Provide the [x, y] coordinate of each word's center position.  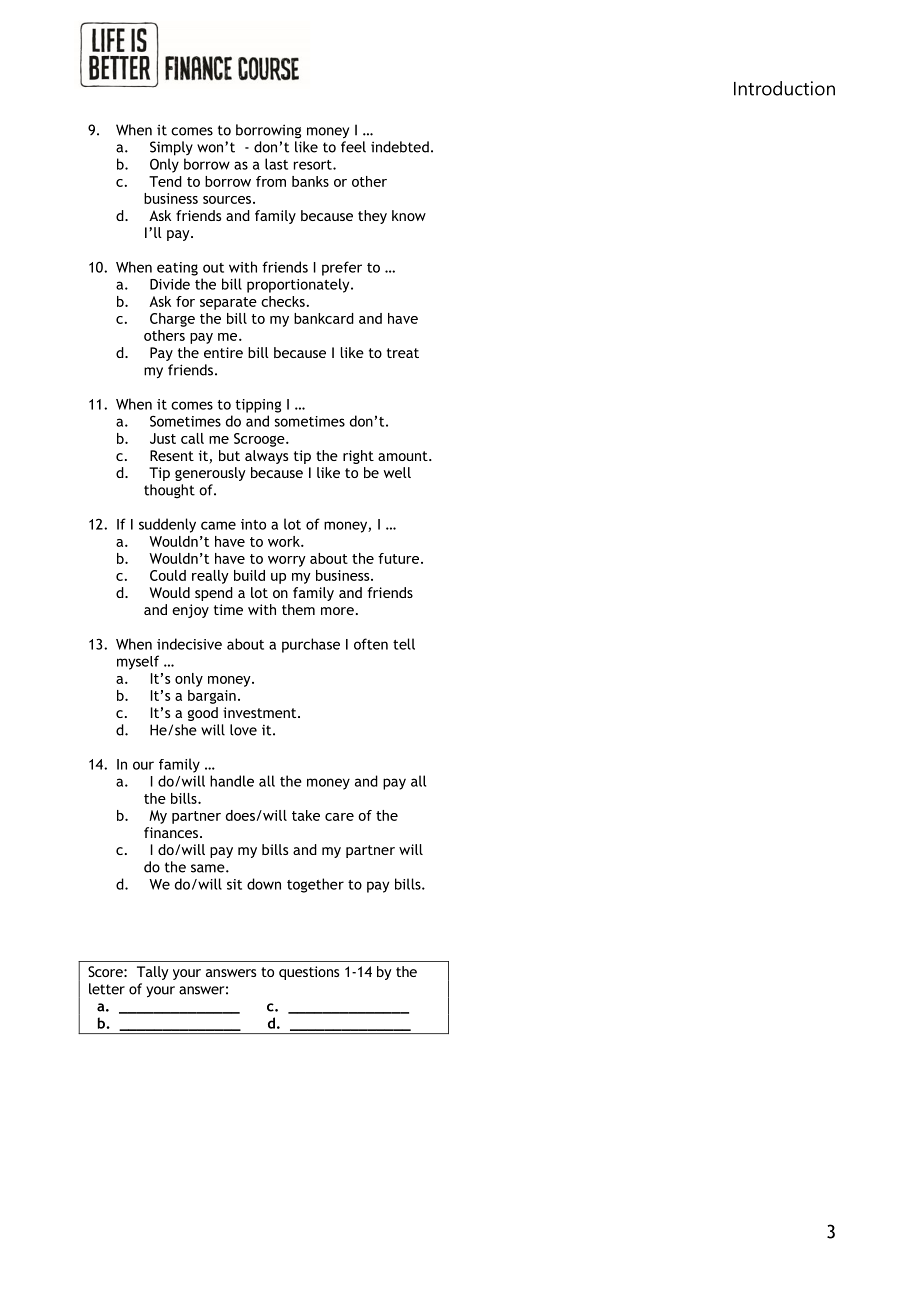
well [397, 472]
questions [309, 973]
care [339, 817]
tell [404, 644]
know [409, 215]
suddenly [167, 525]
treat [403, 353]
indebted [400, 147]
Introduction [784, 88]
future [400, 558]
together [315, 885]
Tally [153, 973]
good [203, 714]
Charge [172, 320]
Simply [171, 148]
